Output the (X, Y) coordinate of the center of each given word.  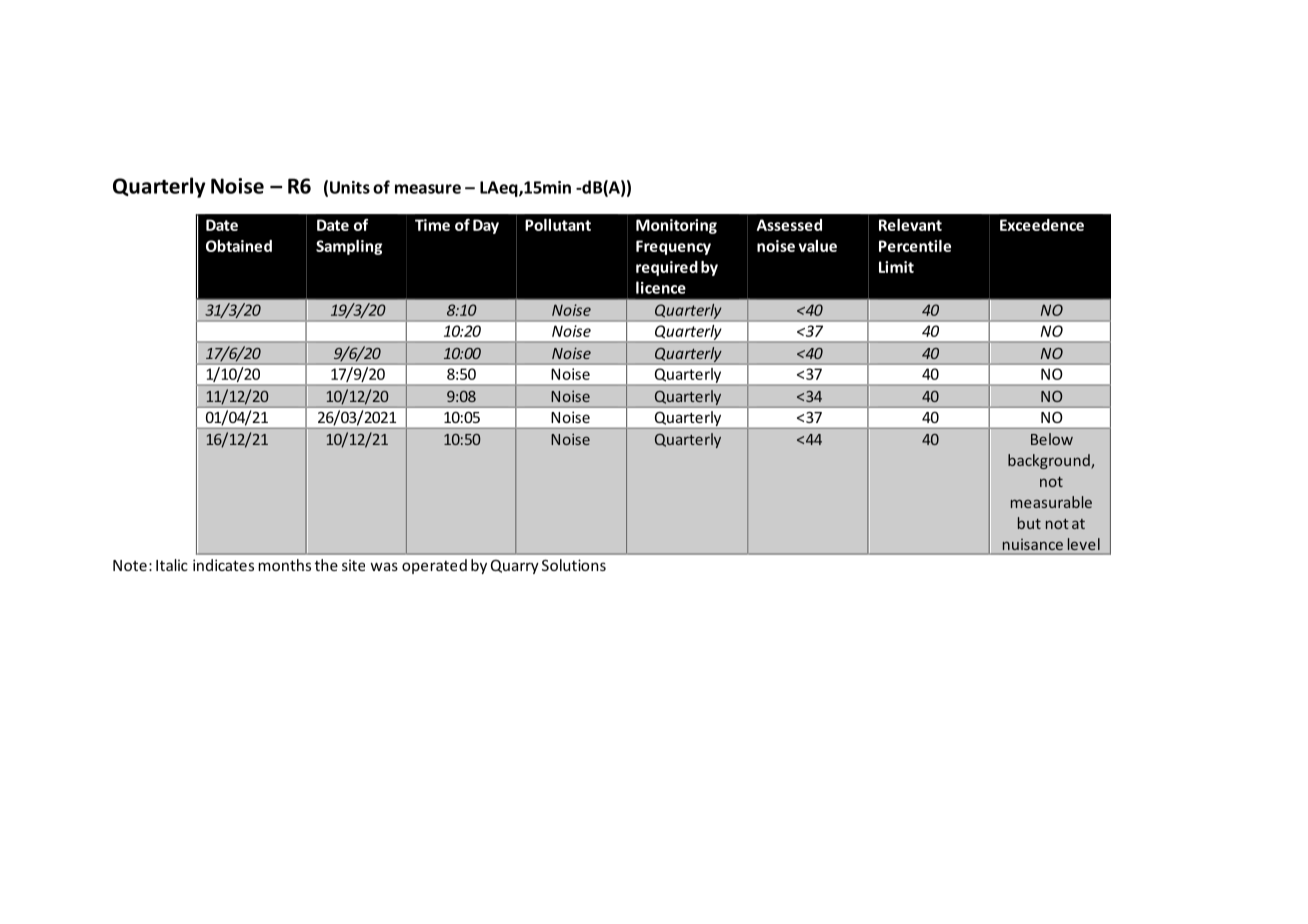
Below (1052, 439)
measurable (1051, 502)
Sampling (349, 247)
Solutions (574, 565)
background (1050, 461)
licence (661, 287)
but (1029, 523)
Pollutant (558, 225)
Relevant (910, 225)
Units (350, 187)
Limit (896, 267)
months (285, 565)
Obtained (239, 246)
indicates (223, 565)
